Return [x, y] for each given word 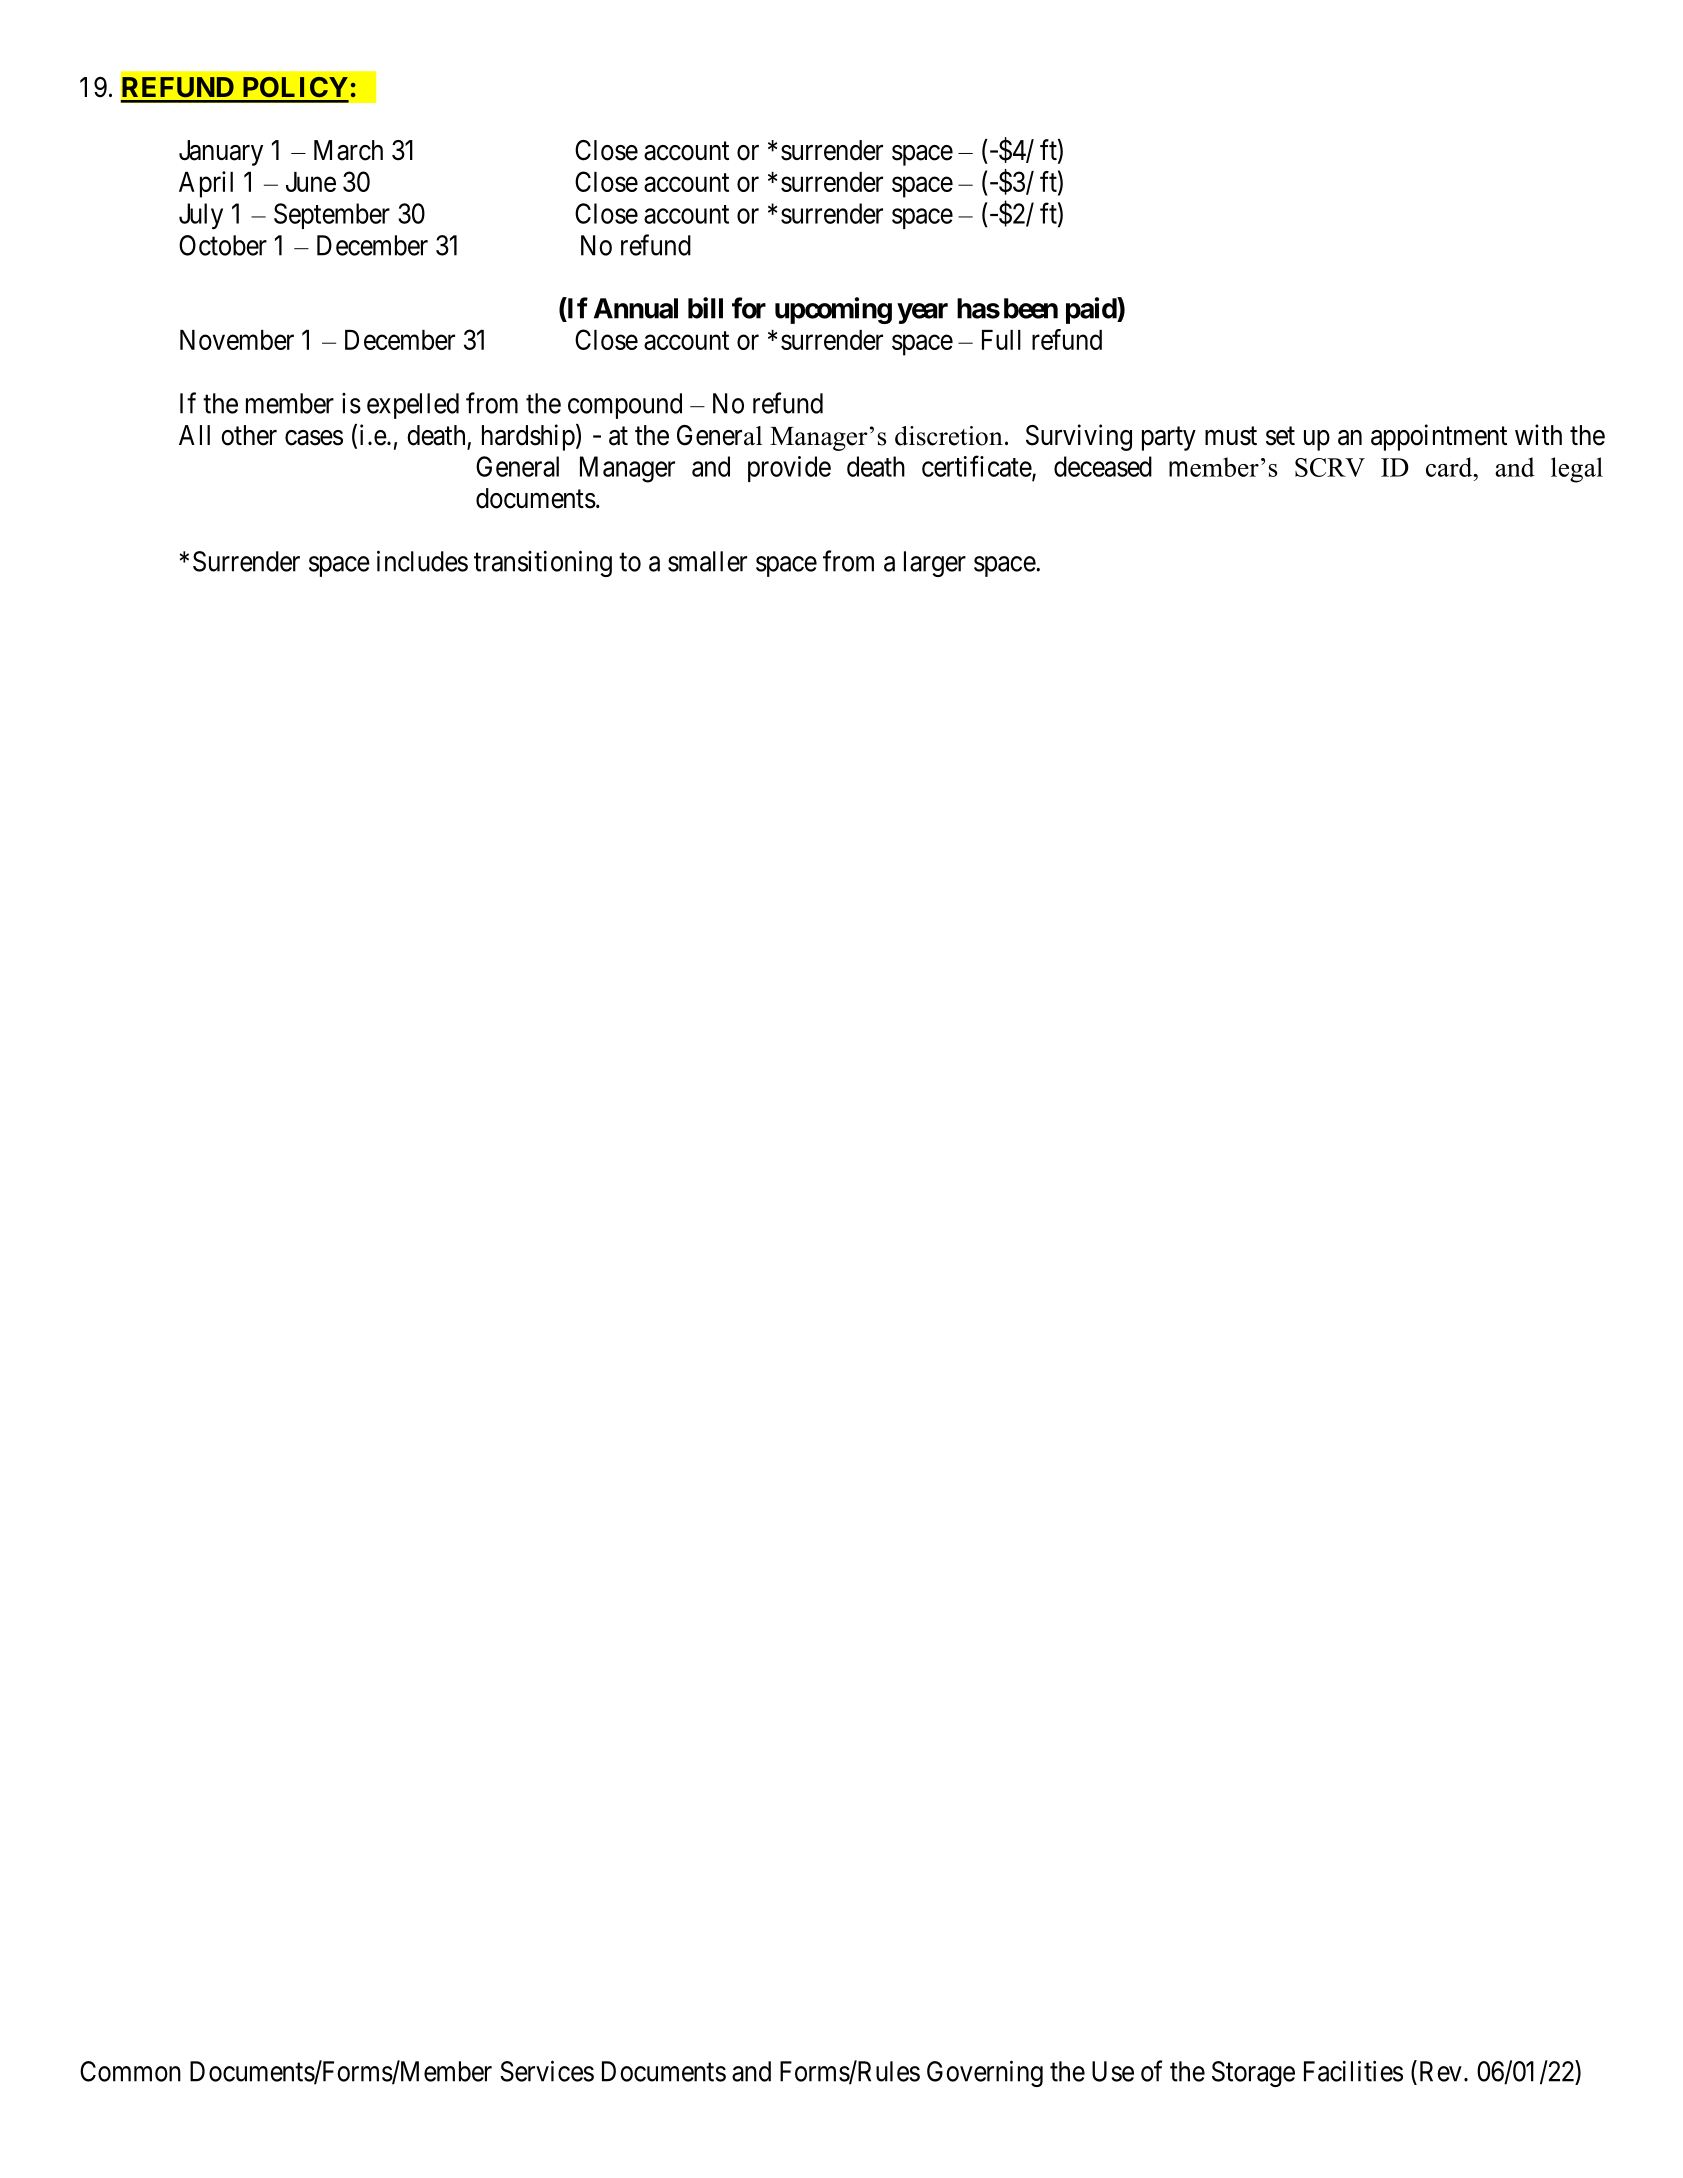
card [1450, 467]
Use [1113, 2071]
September [332, 216]
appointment [1439, 437]
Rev [1439, 2071]
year [922, 313]
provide [789, 469]
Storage [1253, 2074]
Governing [985, 2073]
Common [130, 2071]
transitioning [543, 563]
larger [935, 564]
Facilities [1353, 2071]
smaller [707, 561]
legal [1577, 470]
